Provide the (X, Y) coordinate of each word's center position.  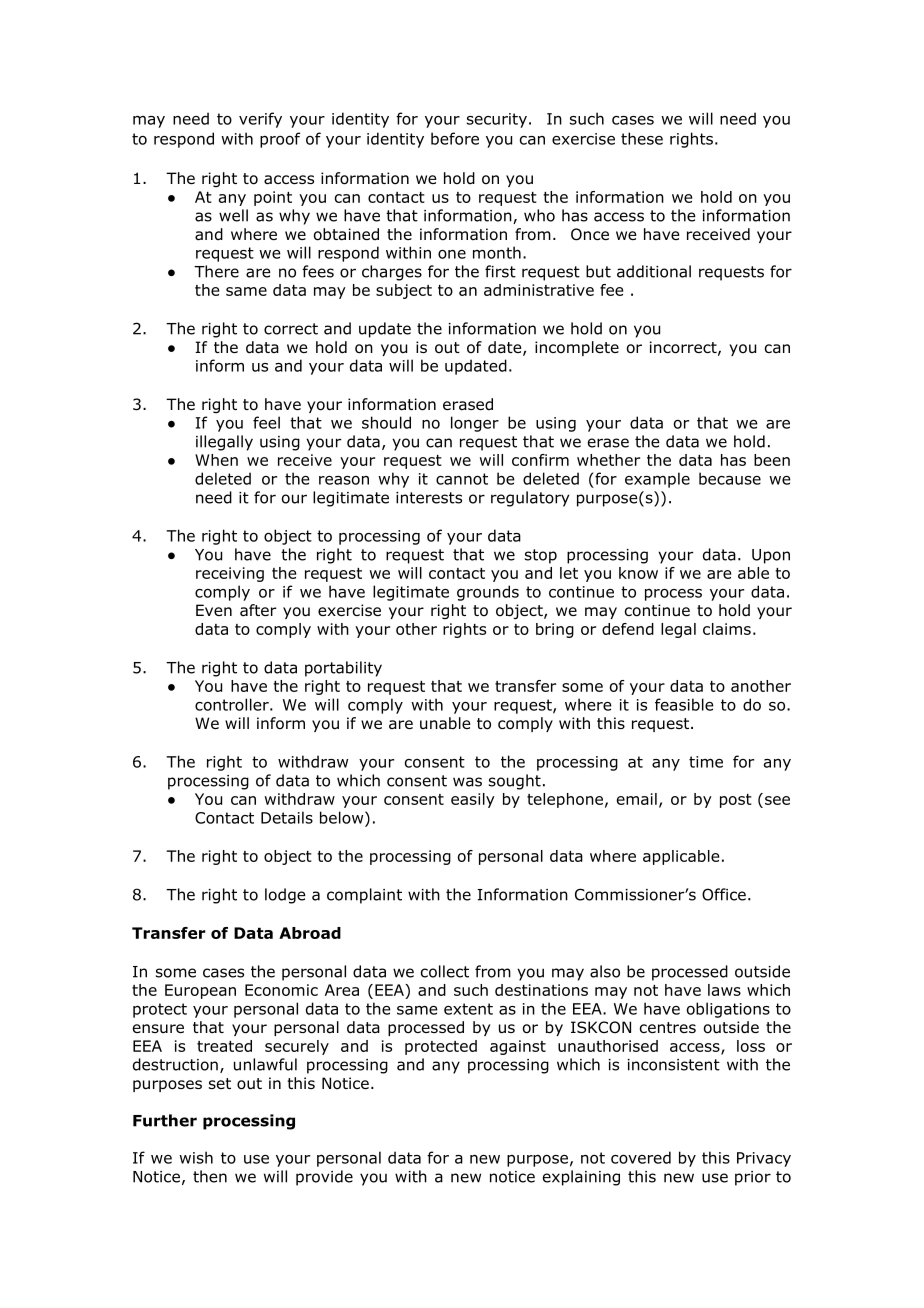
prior (753, 1178)
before (455, 138)
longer (475, 424)
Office (724, 894)
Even (214, 610)
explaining (581, 1178)
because (730, 478)
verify (260, 120)
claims (727, 629)
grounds (488, 593)
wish (196, 1157)
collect (445, 971)
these (642, 138)
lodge (285, 896)
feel (266, 422)
